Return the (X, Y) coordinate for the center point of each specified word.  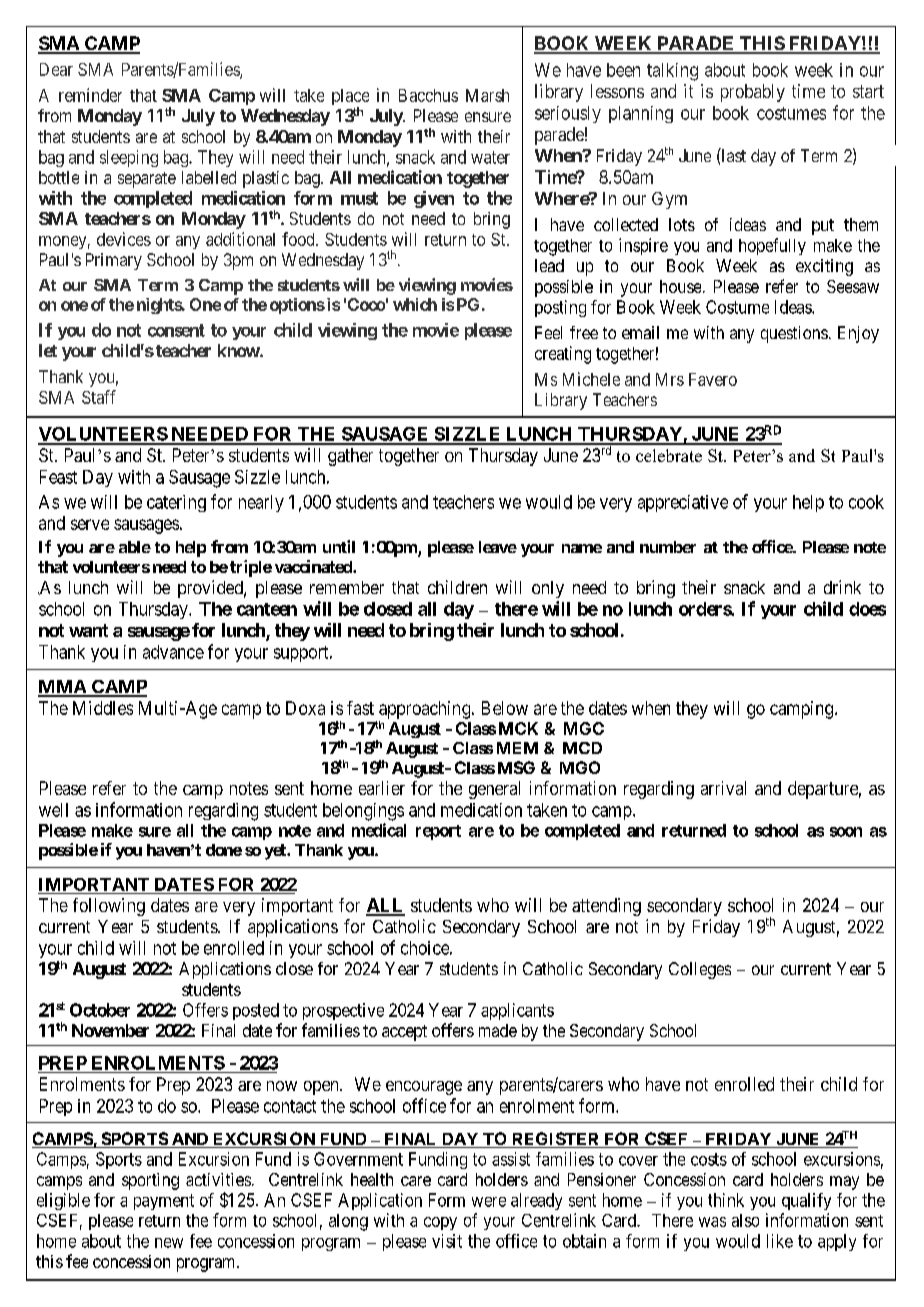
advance (173, 652)
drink (842, 587)
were (489, 1202)
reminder (90, 95)
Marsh (487, 95)
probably (753, 93)
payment (164, 1202)
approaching (426, 710)
